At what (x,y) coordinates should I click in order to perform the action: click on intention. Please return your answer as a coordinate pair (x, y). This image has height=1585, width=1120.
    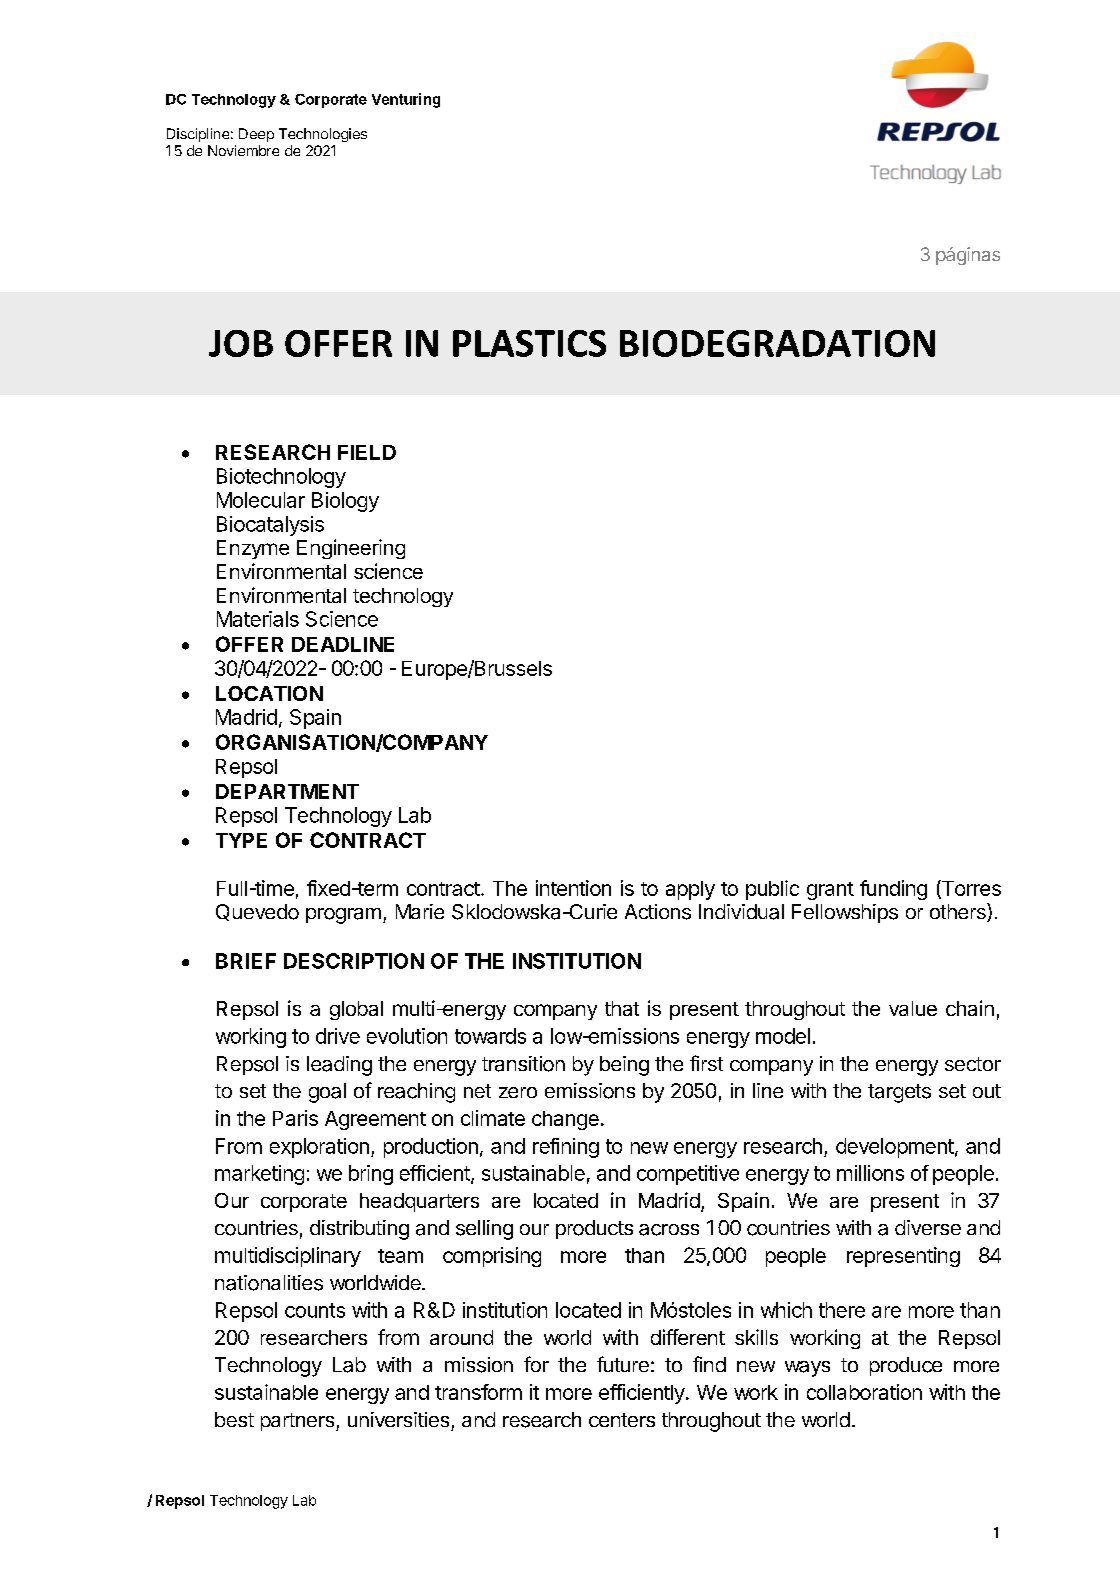
    Looking at the image, I should click on (573, 888).
